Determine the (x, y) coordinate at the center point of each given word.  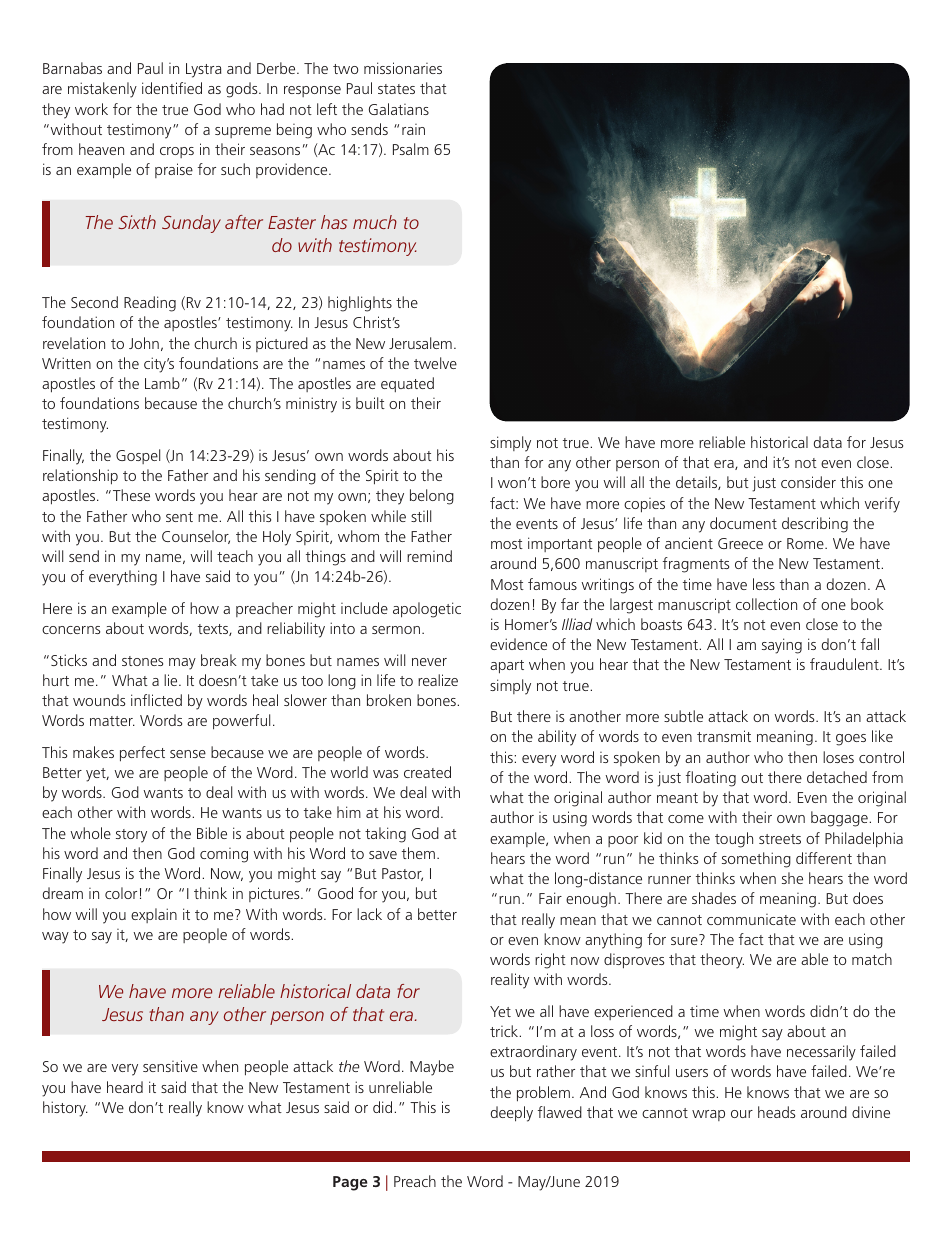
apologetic (427, 610)
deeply (512, 1114)
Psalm (411, 149)
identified (172, 88)
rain (413, 129)
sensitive (170, 1066)
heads (776, 1112)
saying (782, 646)
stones (142, 661)
